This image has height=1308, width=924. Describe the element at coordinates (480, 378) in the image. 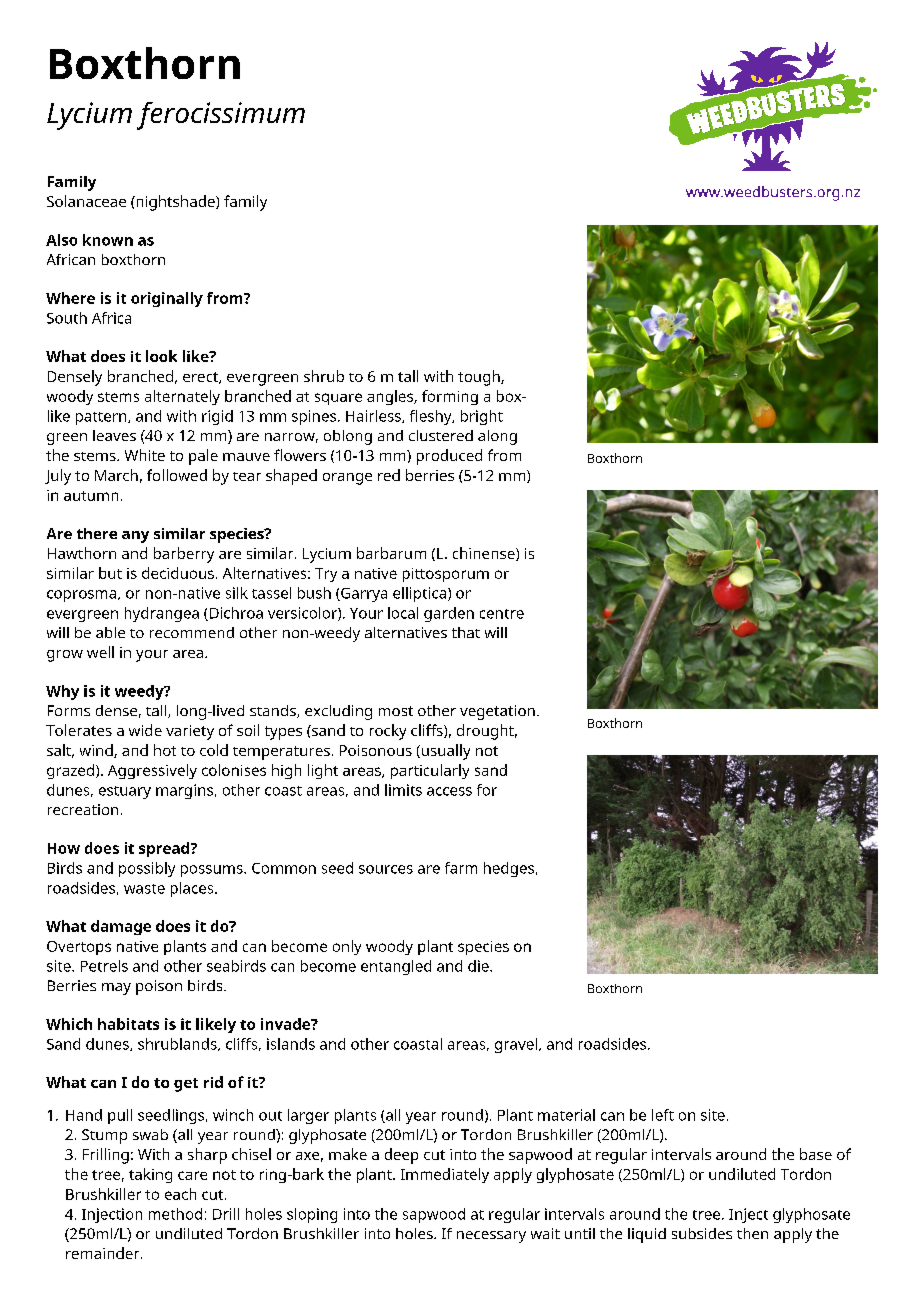

I see `tough` at that location.
